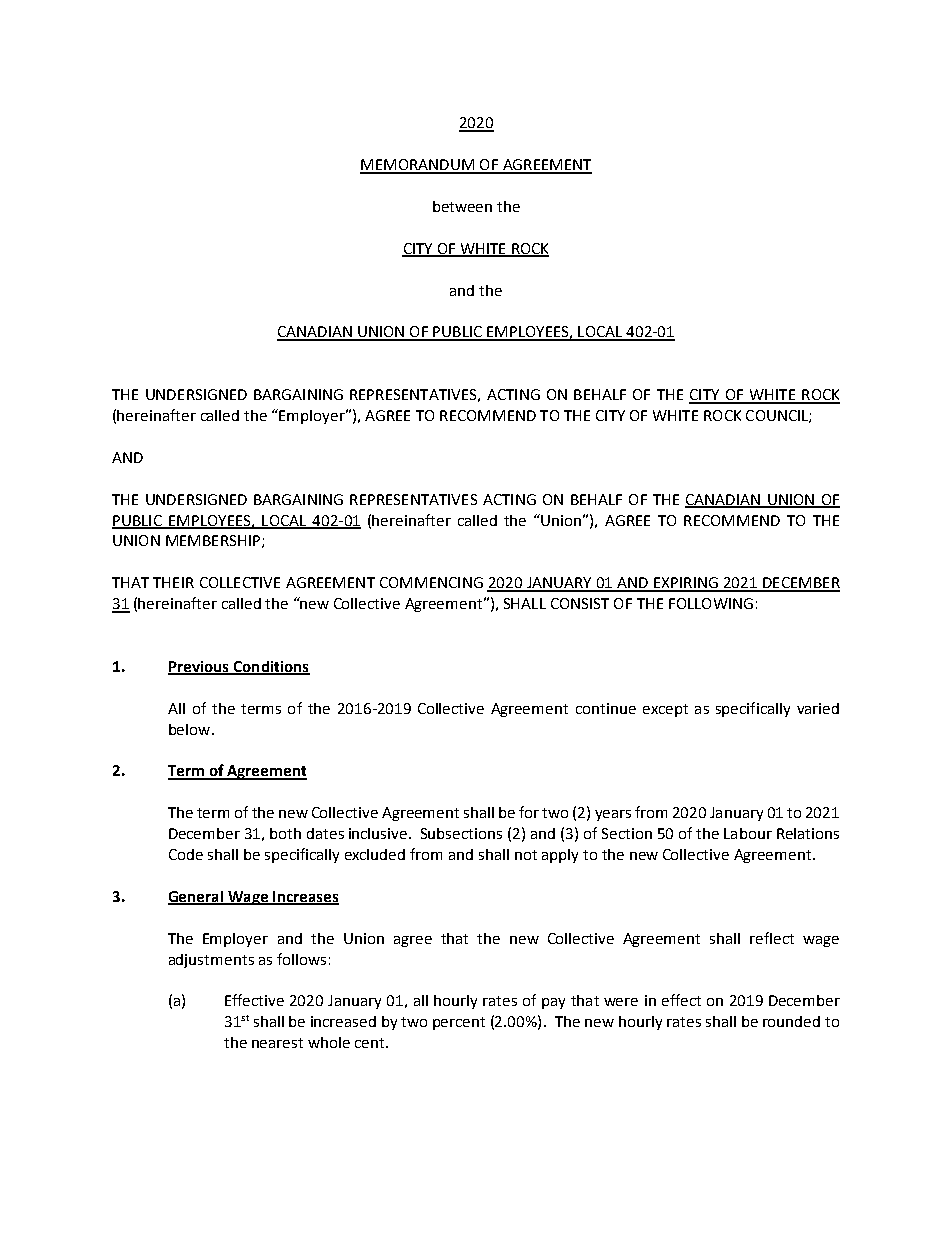 Image resolution: width=952 pixels, height=1233 pixels. Describe the element at coordinates (711, 603) in the page. I see `FOLLOWING` at that location.
